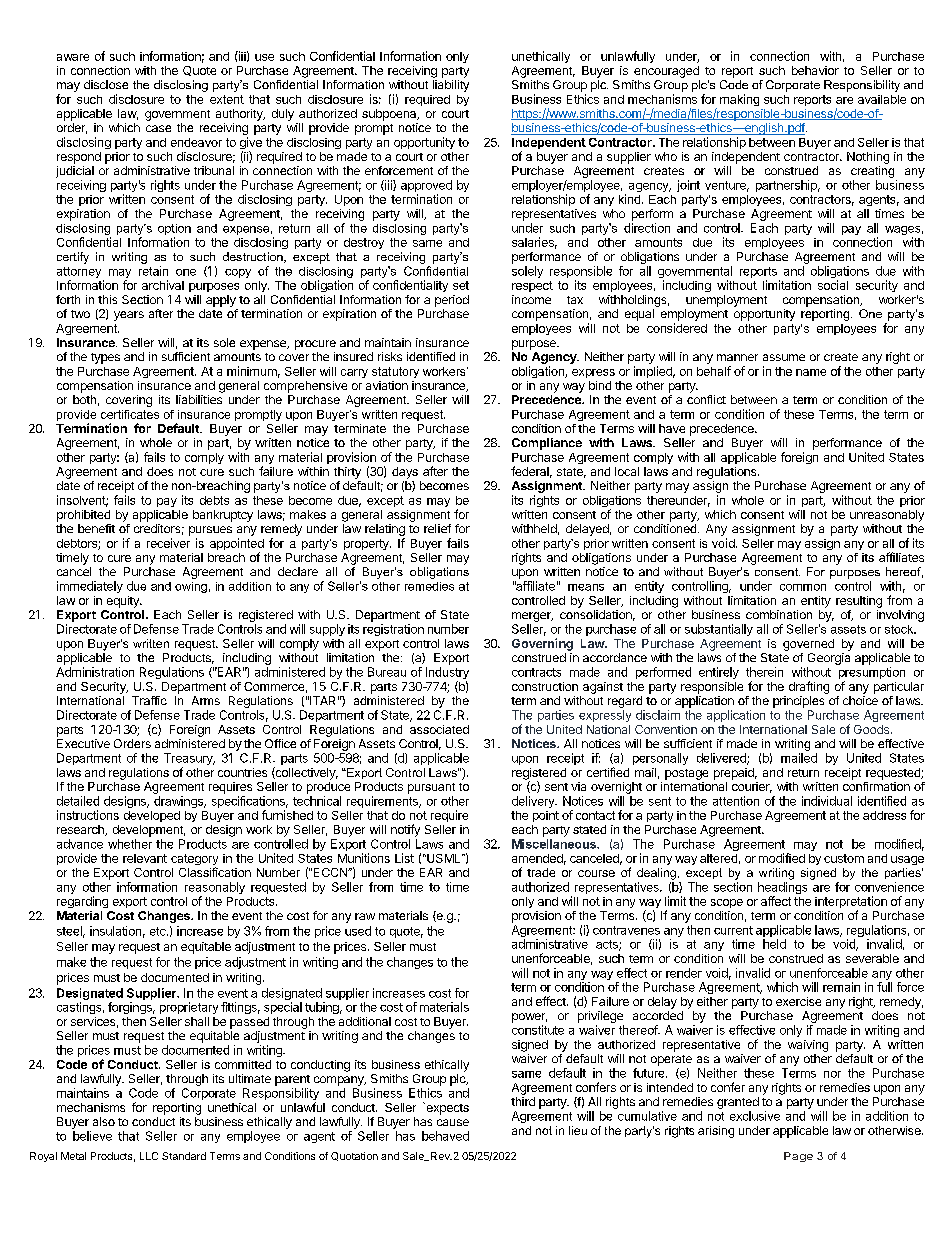 The width and height of the page is (952, 1233). What do you see at coordinates (532, 617) in the page?
I see `merger` at bounding box center [532, 617].
